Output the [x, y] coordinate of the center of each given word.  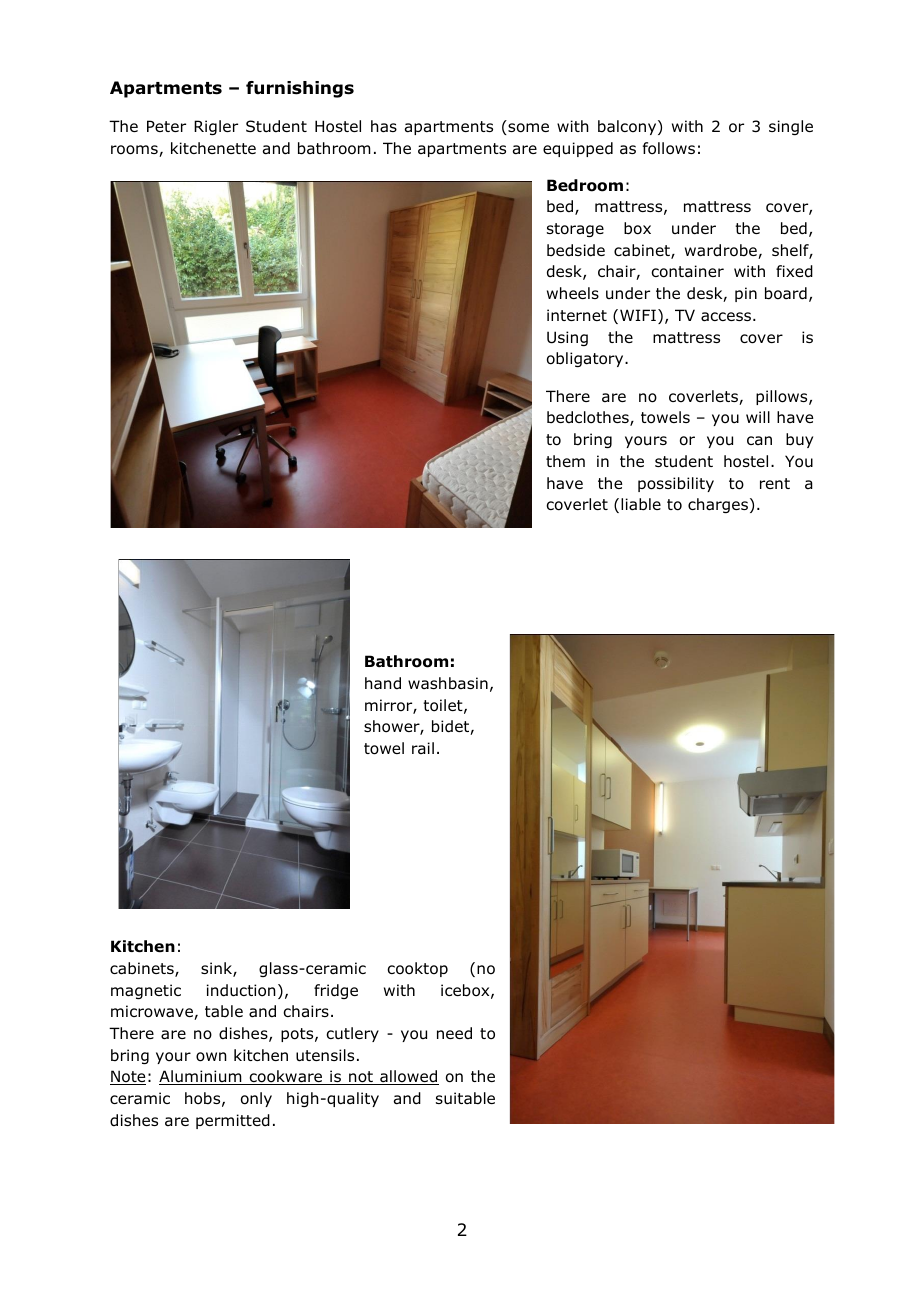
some [527, 129]
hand [383, 683]
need [454, 1033]
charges [719, 505]
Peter [166, 126]
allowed [408, 1077]
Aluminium [201, 1077]
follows [669, 148]
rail [423, 748]
